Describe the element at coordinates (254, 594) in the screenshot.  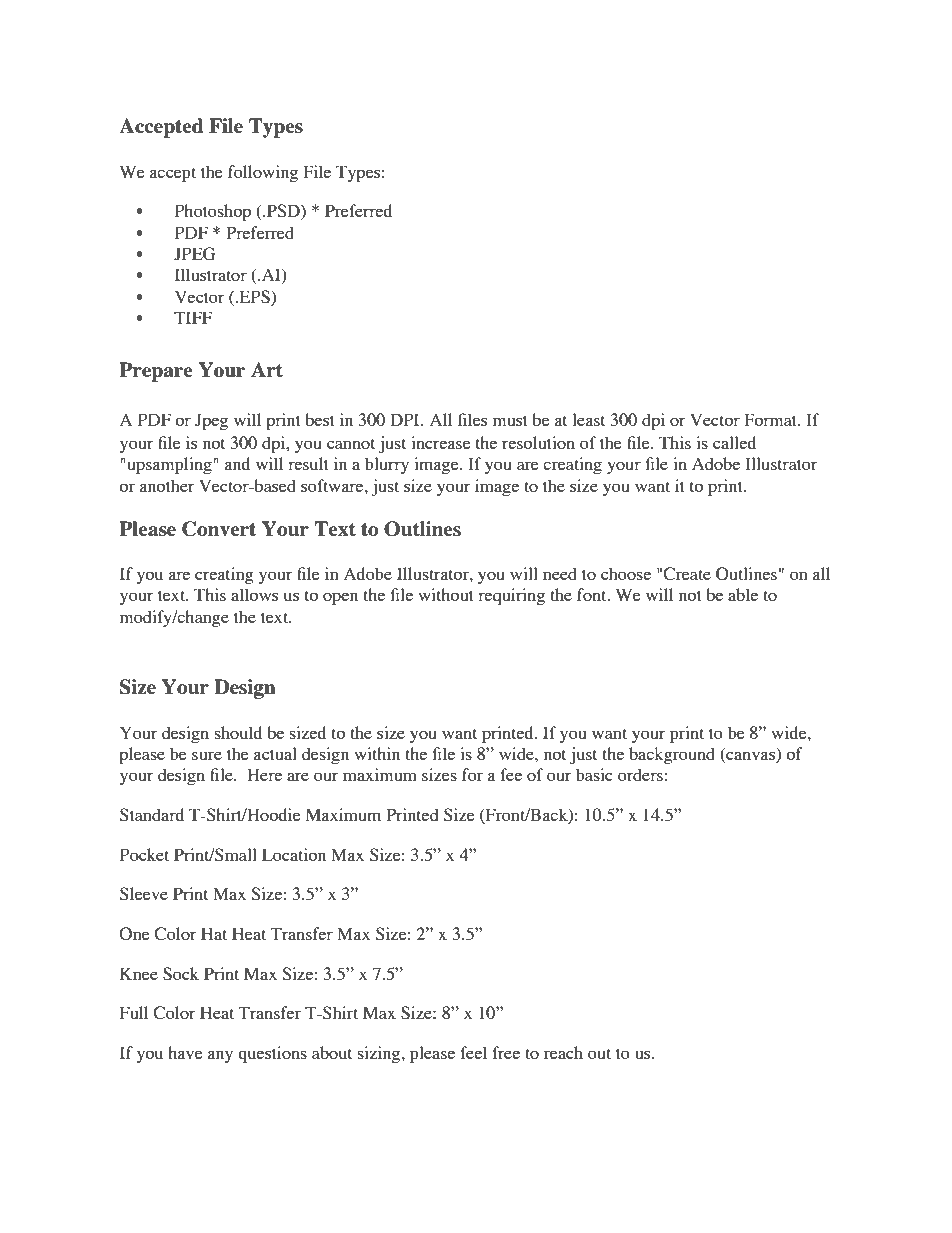
I see `allows` at that location.
